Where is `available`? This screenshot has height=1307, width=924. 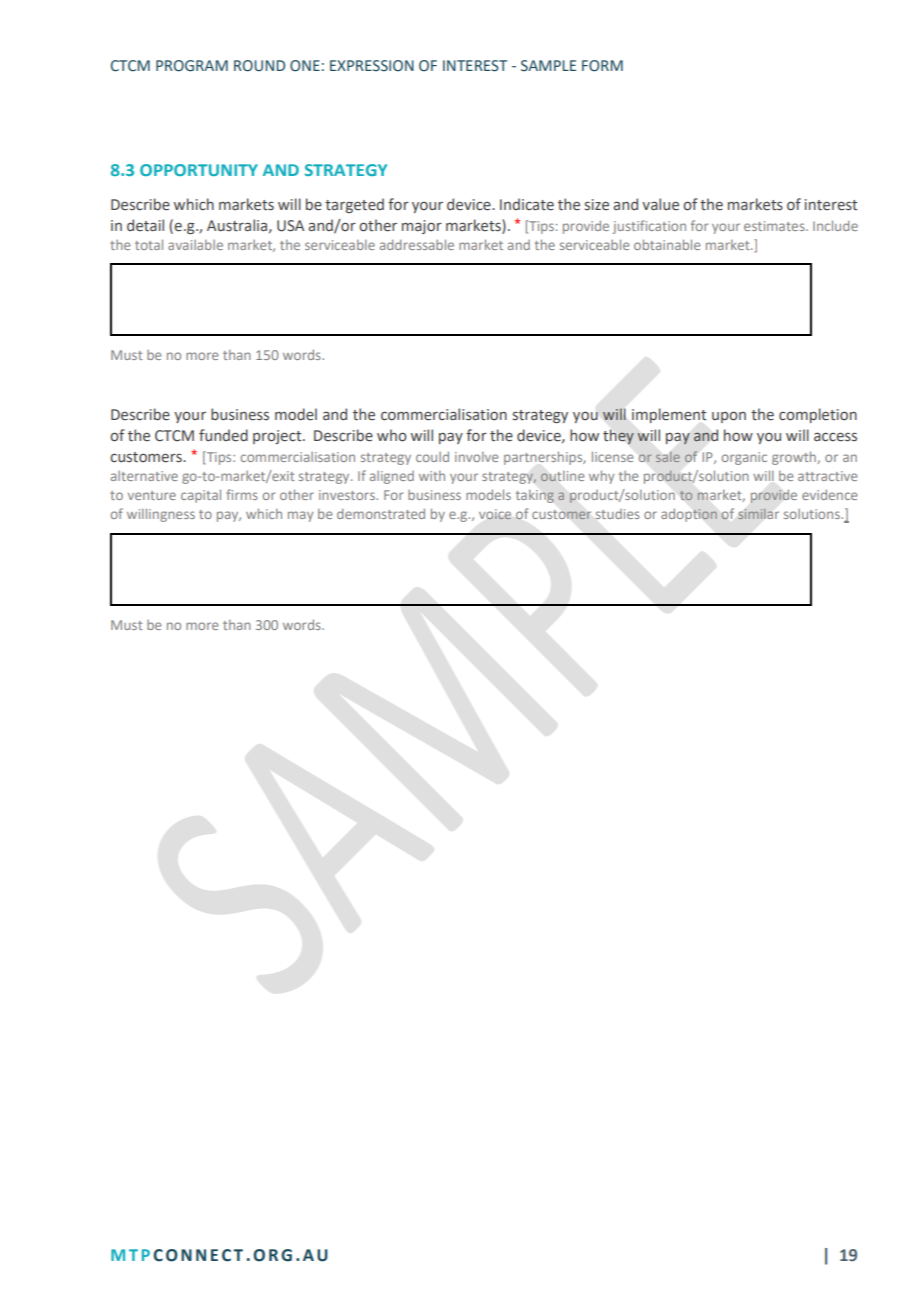 available is located at coordinates (195, 245).
